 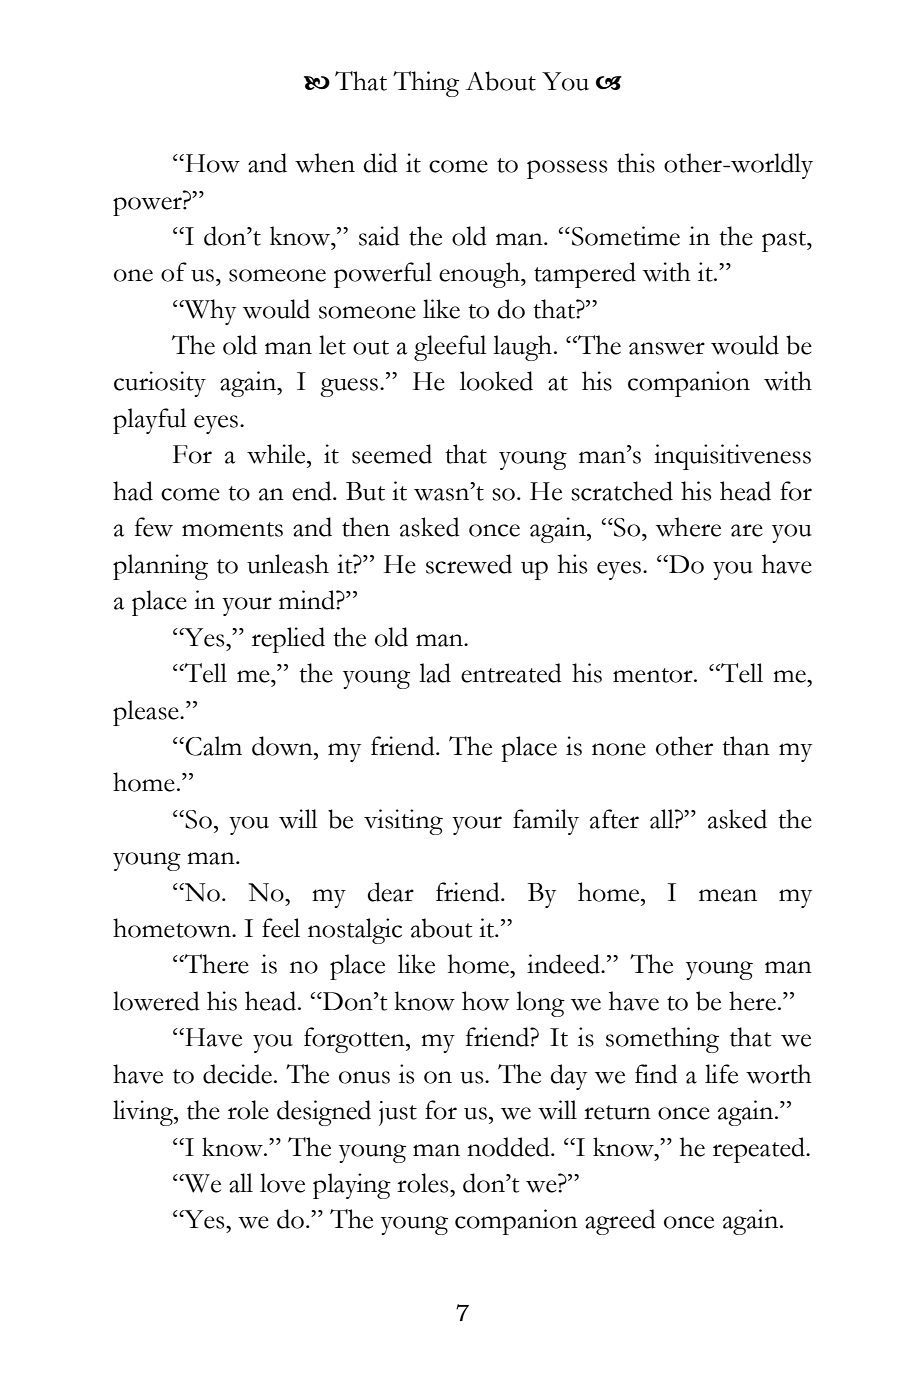 I want to click on this, so click(x=636, y=163).
